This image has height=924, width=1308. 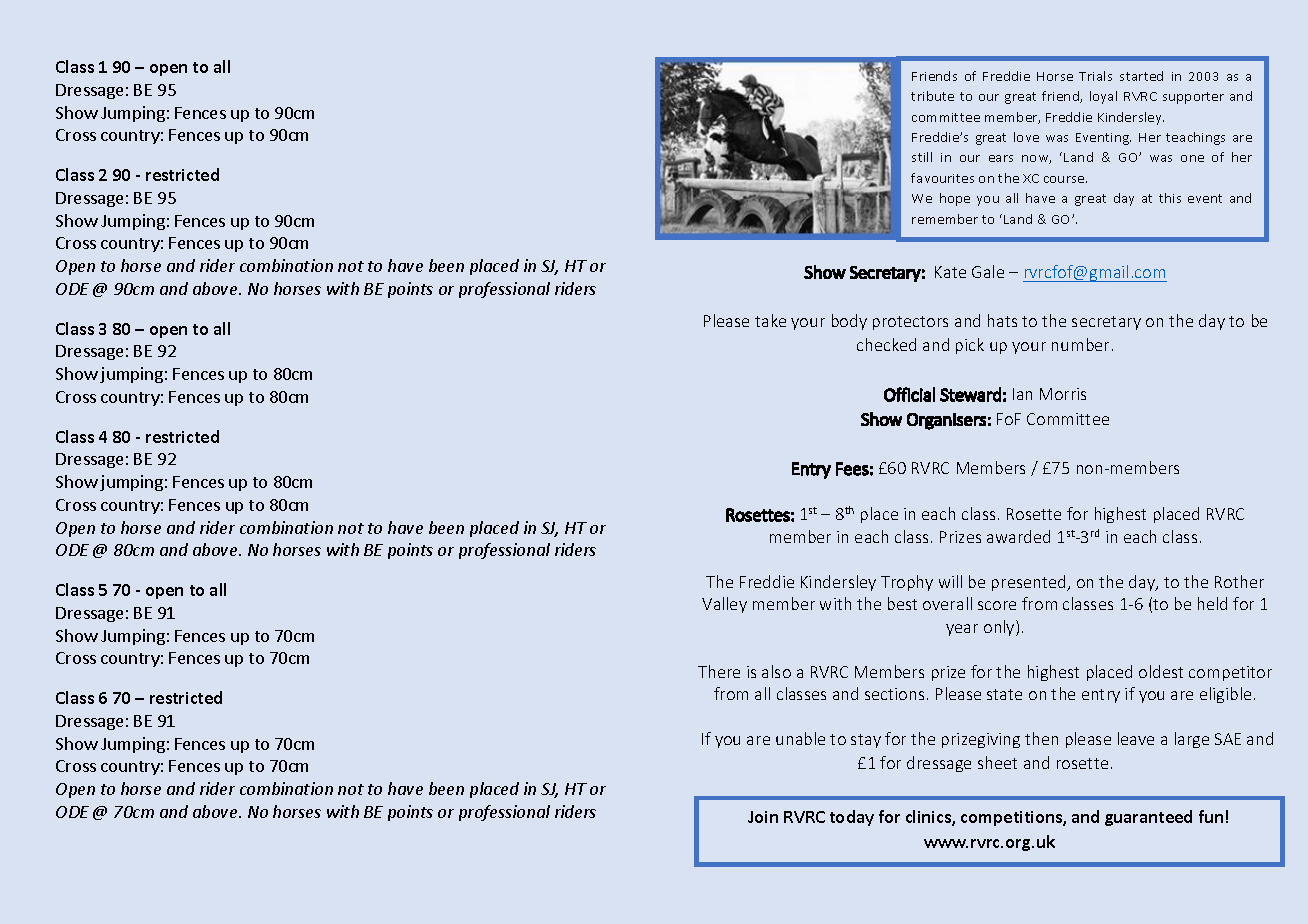 What do you see at coordinates (1026, 137) in the image?
I see `love` at bounding box center [1026, 137].
